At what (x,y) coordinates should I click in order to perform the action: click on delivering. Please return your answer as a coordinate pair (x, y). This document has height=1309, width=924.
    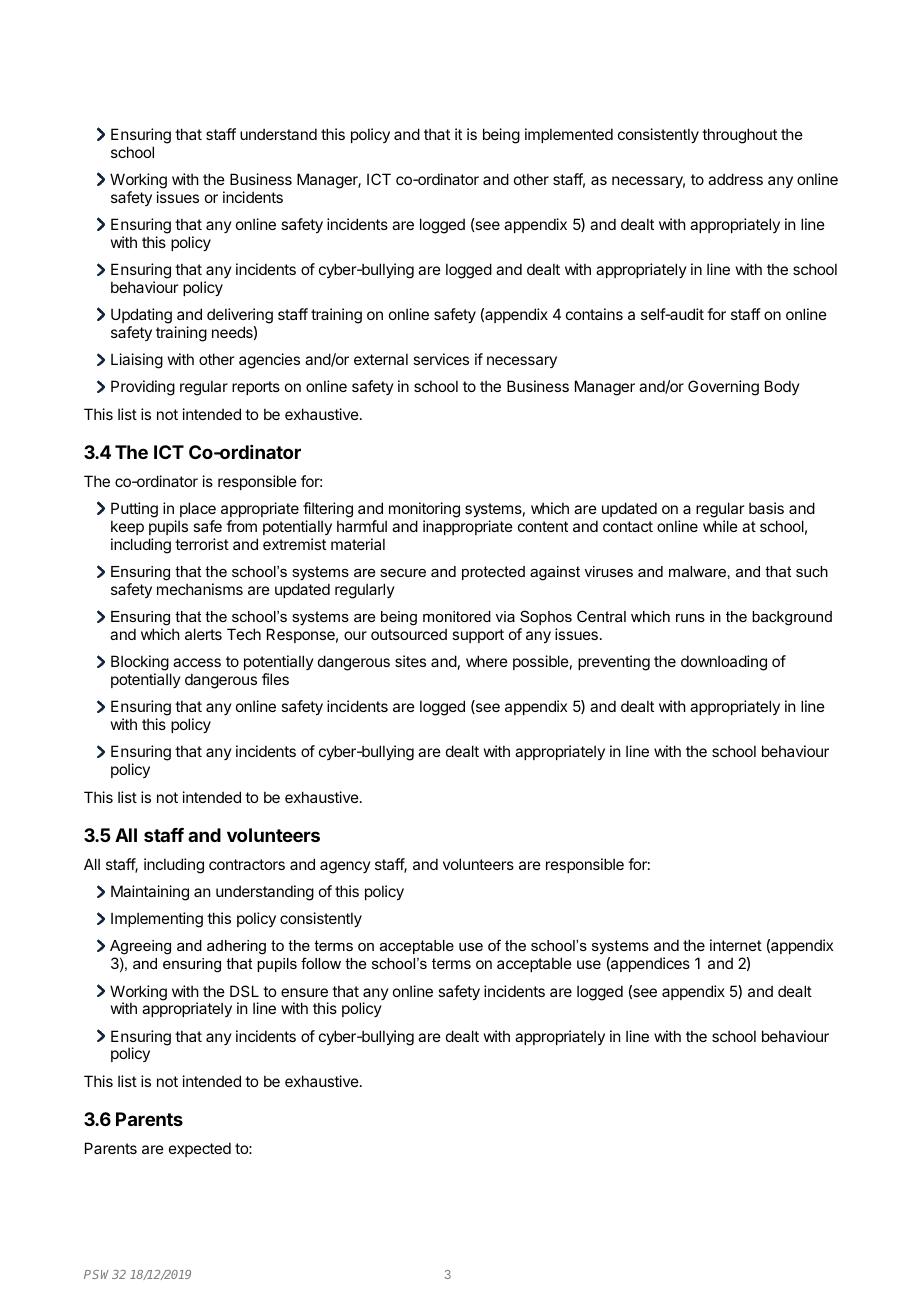
    Looking at the image, I should click on (240, 316).
